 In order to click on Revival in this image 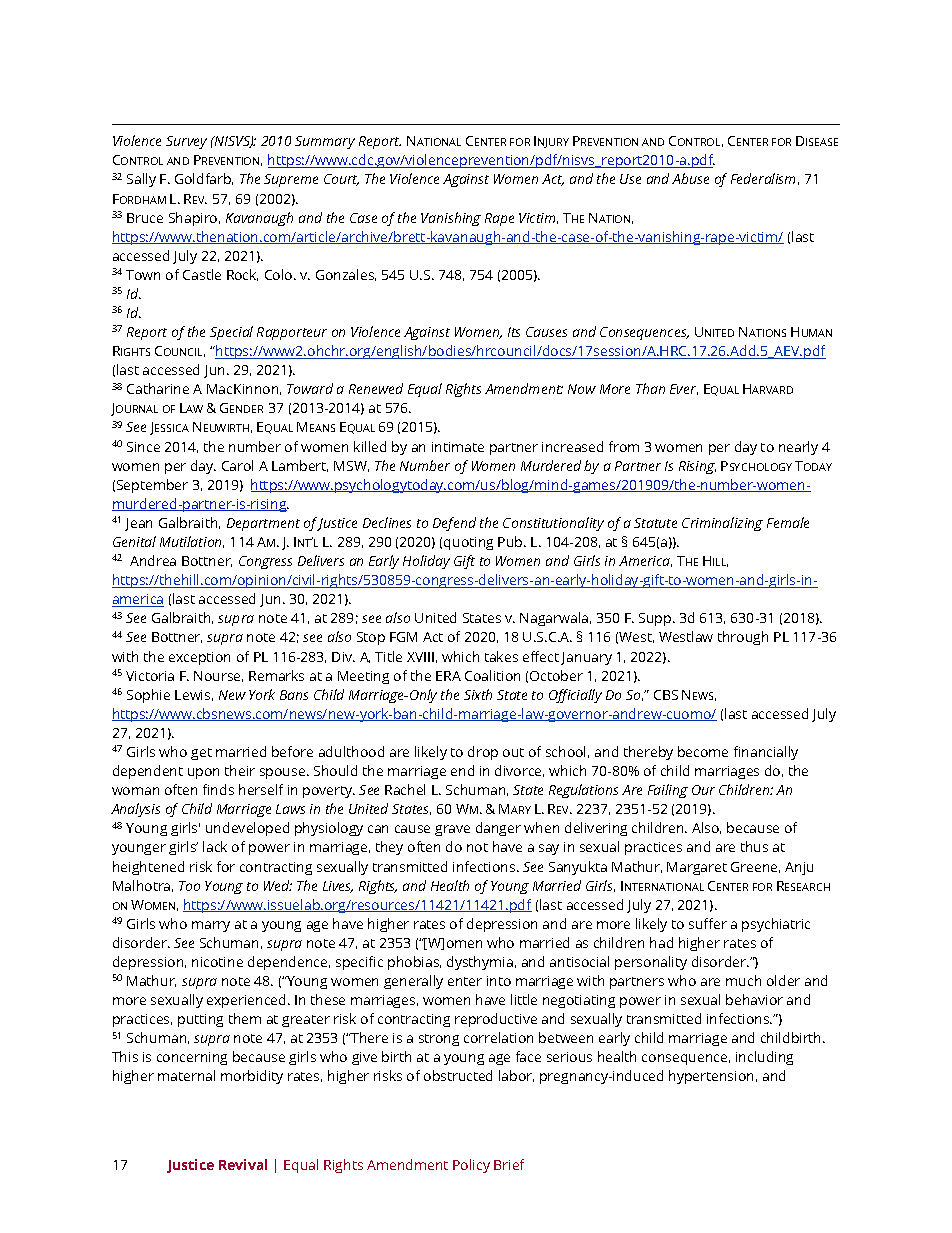, I will do `click(243, 1164)`.
